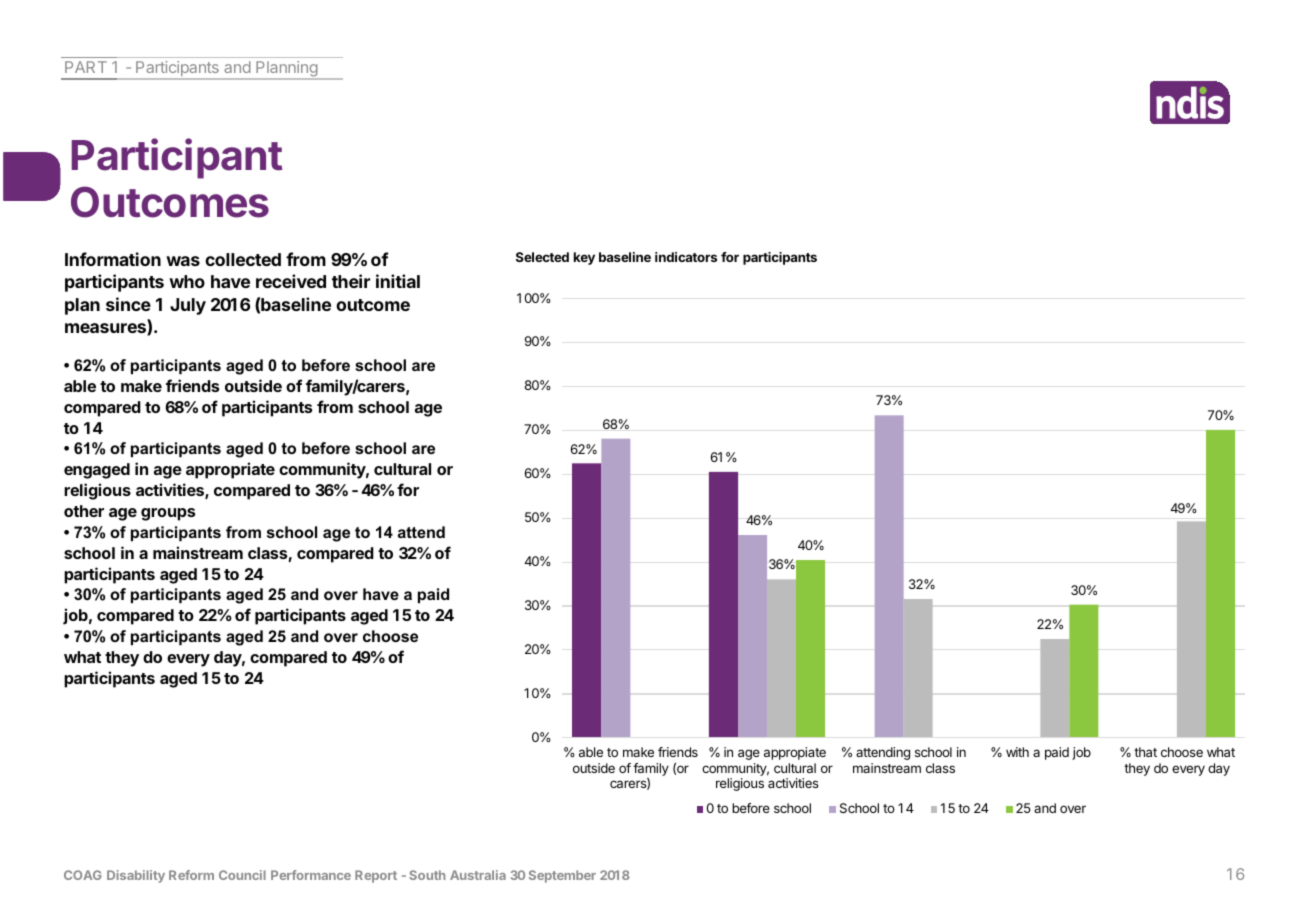 Image resolution: width=1308 pixels, height=924 pixels. Describe the element at coordinates (686, 257) in the document. I see `indicators` at that location.
